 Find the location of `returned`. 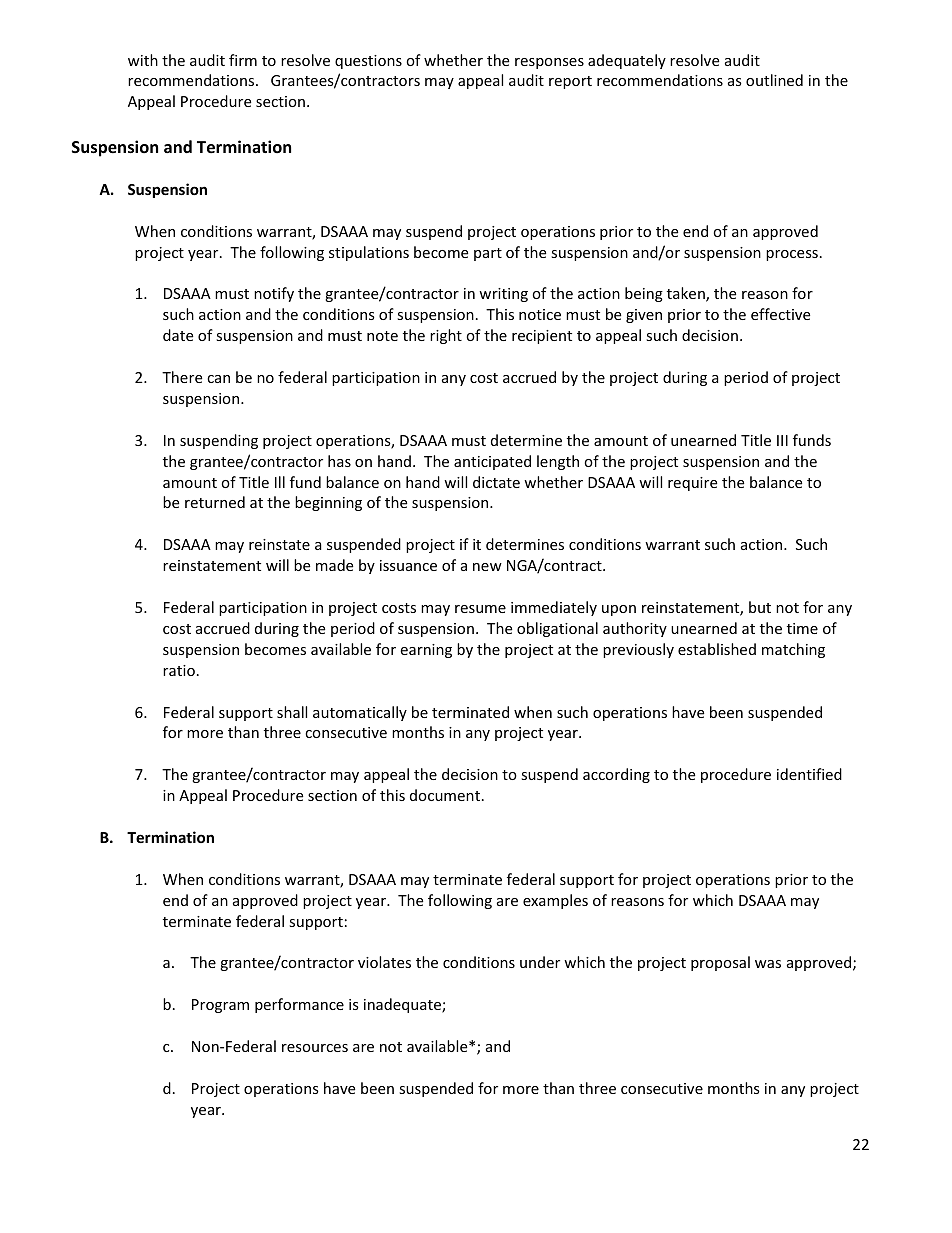

returned is located at coordinates (215, 502).
